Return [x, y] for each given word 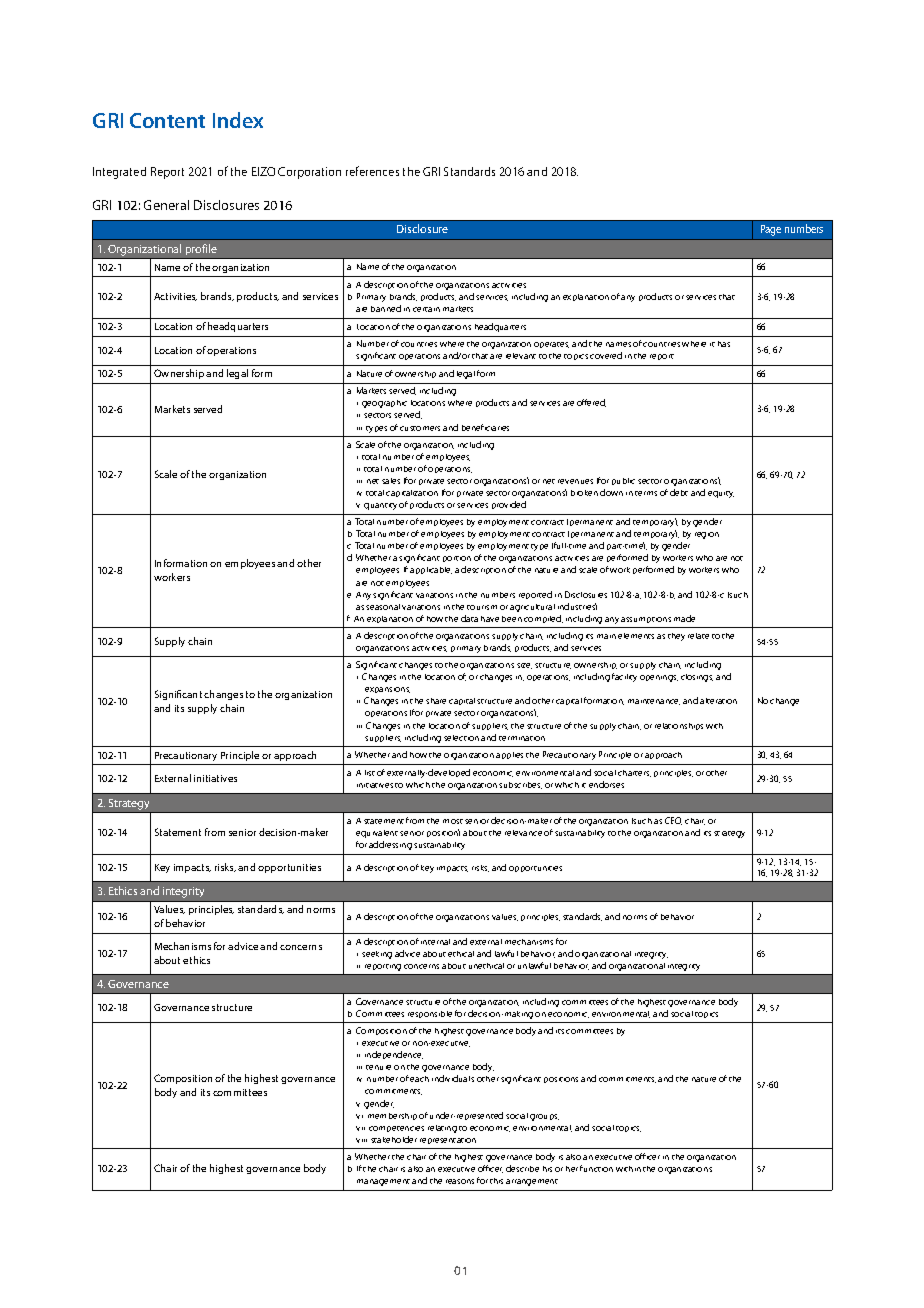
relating [442, 1129]
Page [771, 230]
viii [361, 1140]
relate [698, 636]
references [372, 171]
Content [167, 120]
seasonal [383, 607]
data [469, 618]
